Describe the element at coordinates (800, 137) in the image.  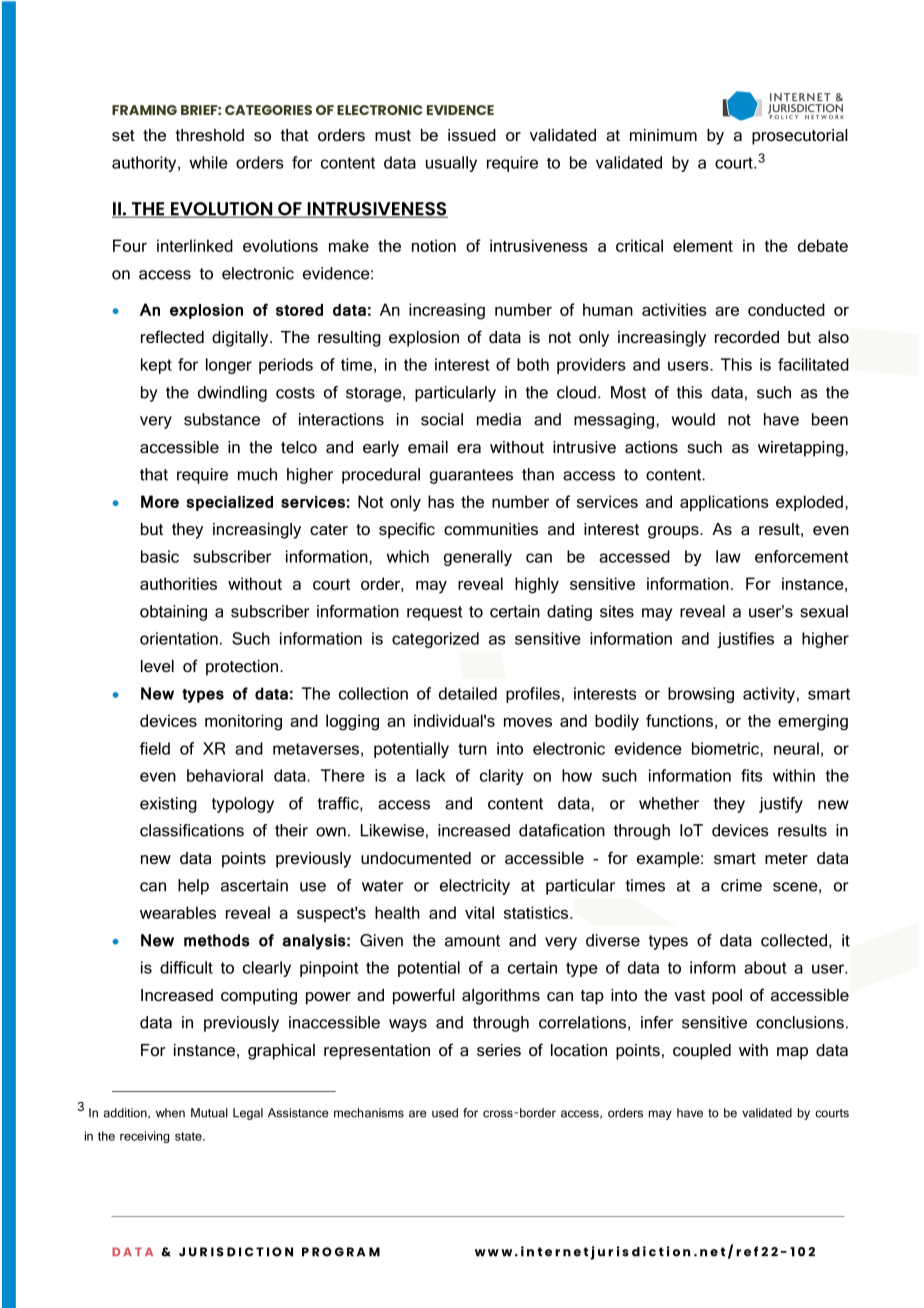
I see `prosecutorial` at that location.
